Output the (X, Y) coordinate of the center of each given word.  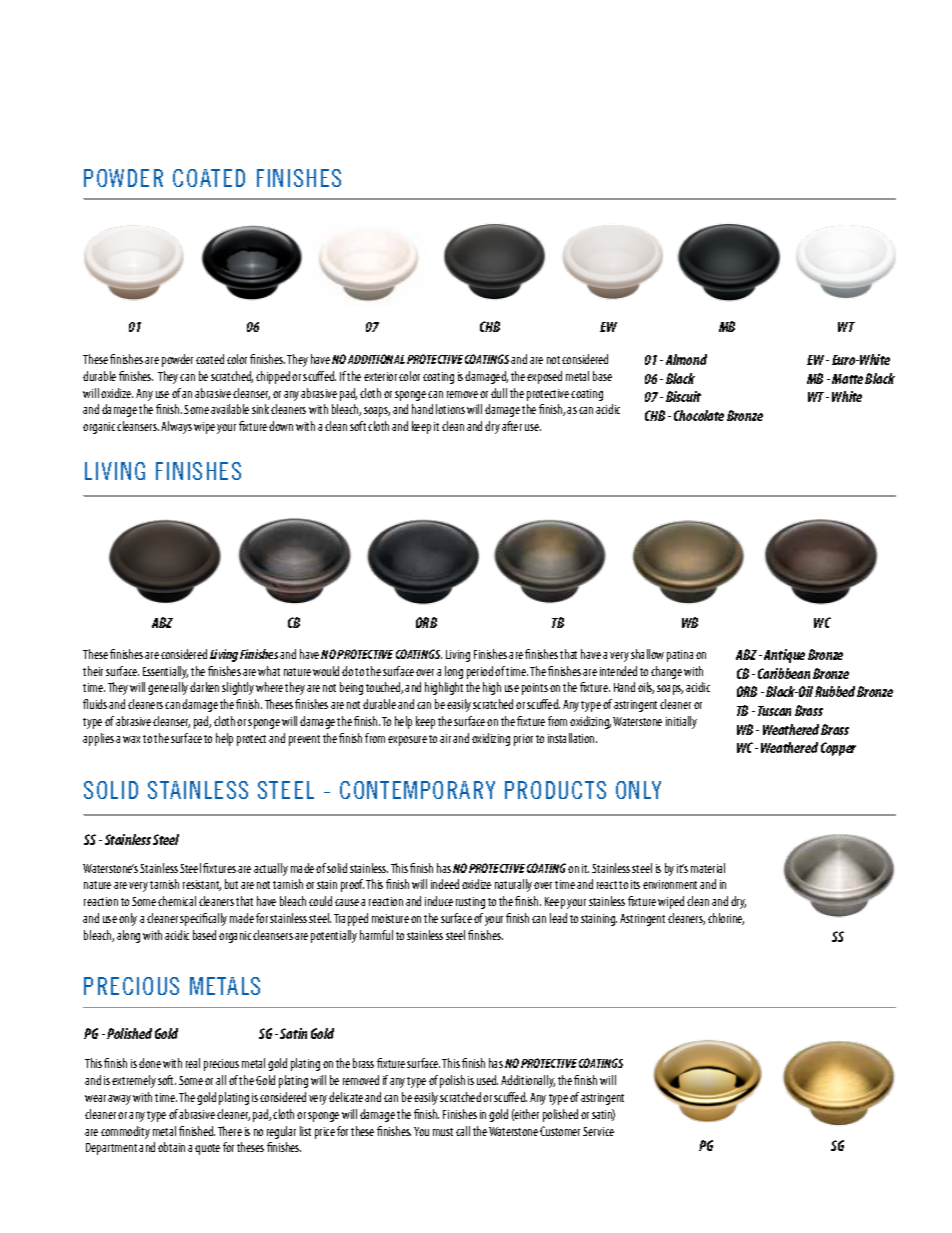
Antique (784, 656)
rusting (470, 903)
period (480, 672)
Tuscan (774, 711)
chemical (177, 901)
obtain (171, 1147)
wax (131, 739)
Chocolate (699, 415)
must (443, 1132)
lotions (450, 409)
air (445, 738)
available (230, 409)
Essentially (165, 672)
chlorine (726, 919)
